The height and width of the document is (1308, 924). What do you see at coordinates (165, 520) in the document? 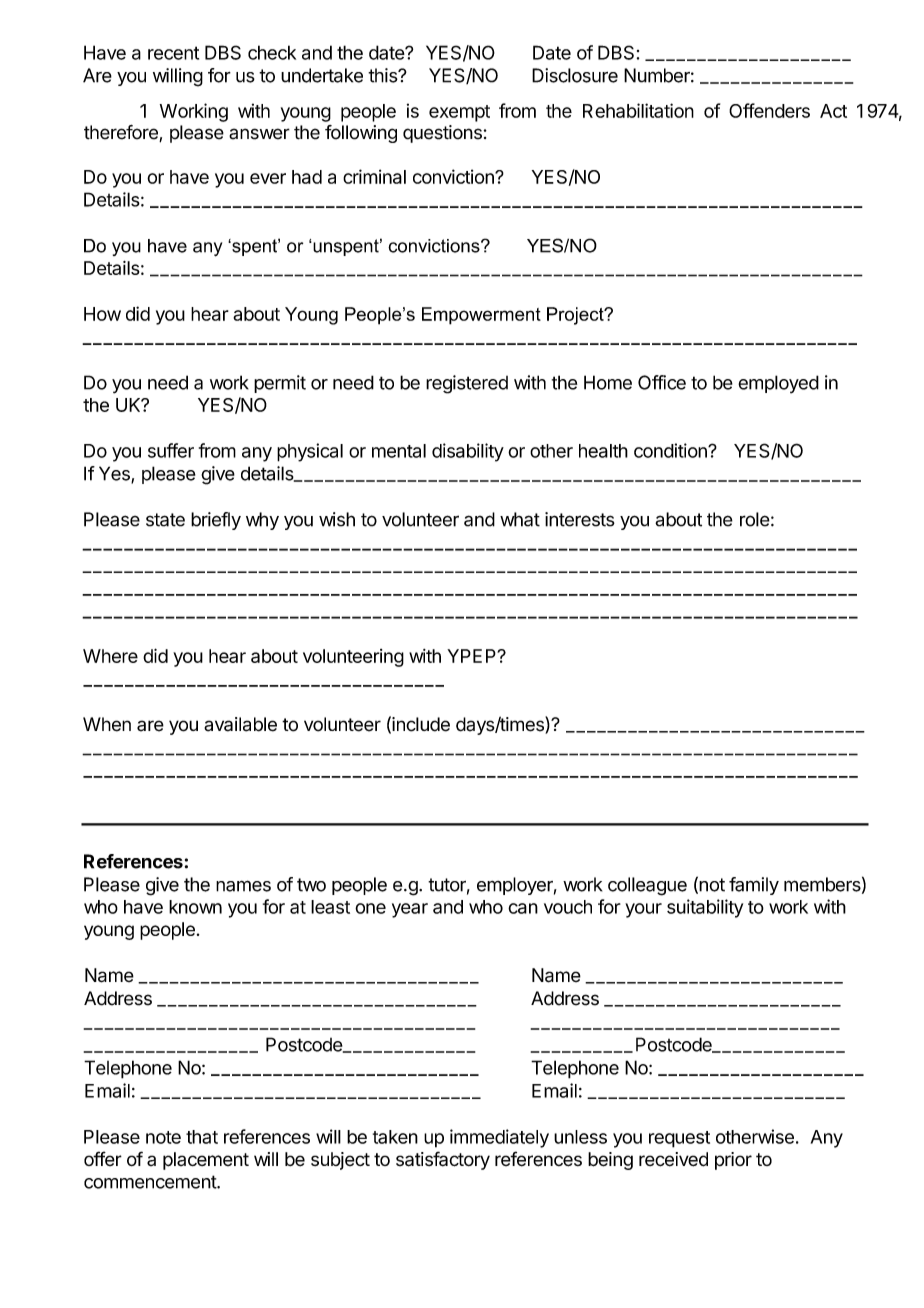
I see `state` at bounding box center [165, 520].
